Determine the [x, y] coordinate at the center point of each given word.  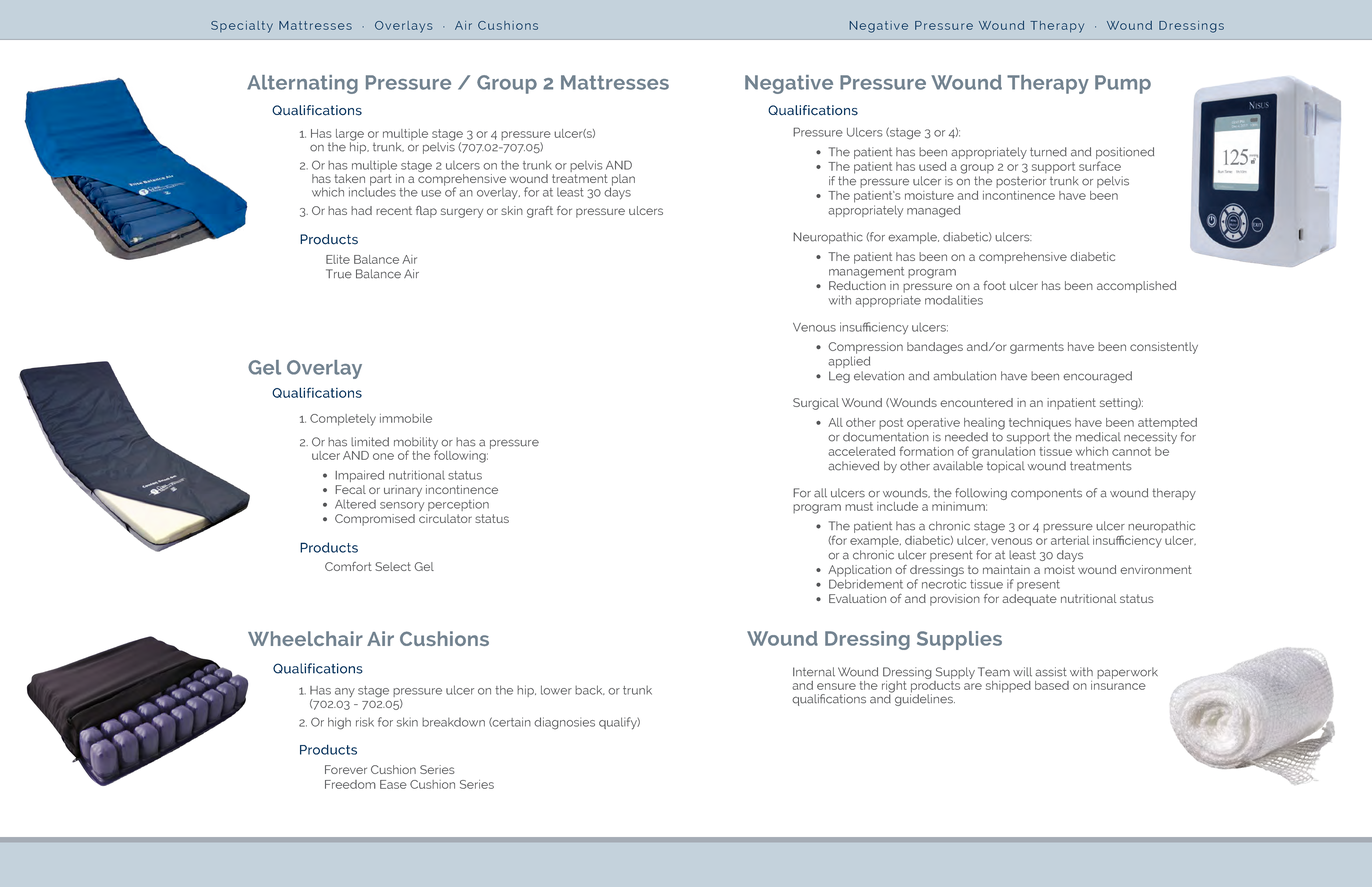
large [350, 136]
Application [860, 571]
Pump [1123, 84]
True [339, 274]
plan [622, 181]
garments [1037, 348]
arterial [1070, 540]
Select [393, 566]
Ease [393, 784]
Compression [865, 348]
